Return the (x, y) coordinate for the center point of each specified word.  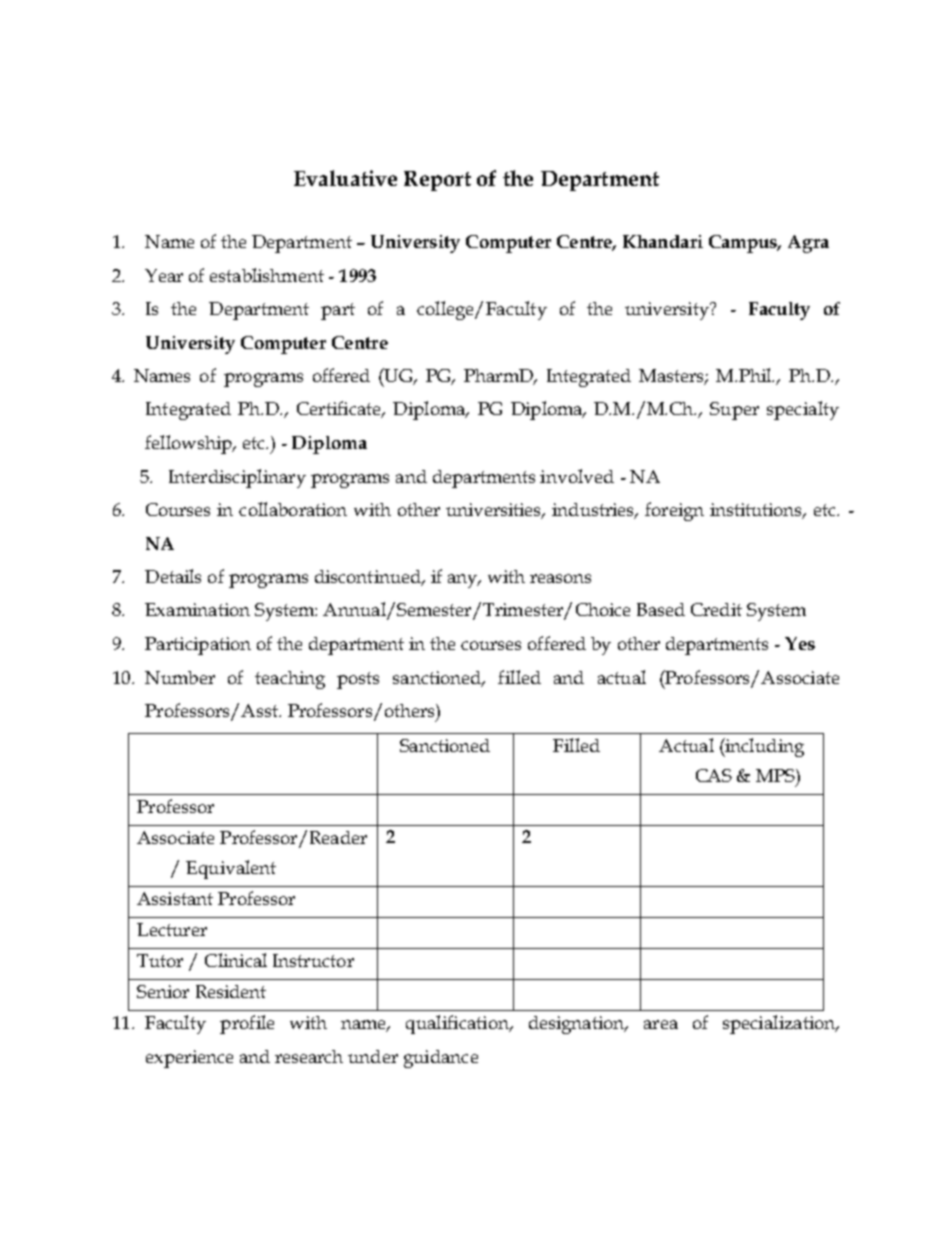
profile (247, 1024)
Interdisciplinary (237, 478)
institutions (757, 511)
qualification (458, 1024)
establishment (267, 275)
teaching (290, 680)
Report (437, 181)
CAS (714, 775)
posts (358, 680)
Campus (744, 244)
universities (495, 511)
